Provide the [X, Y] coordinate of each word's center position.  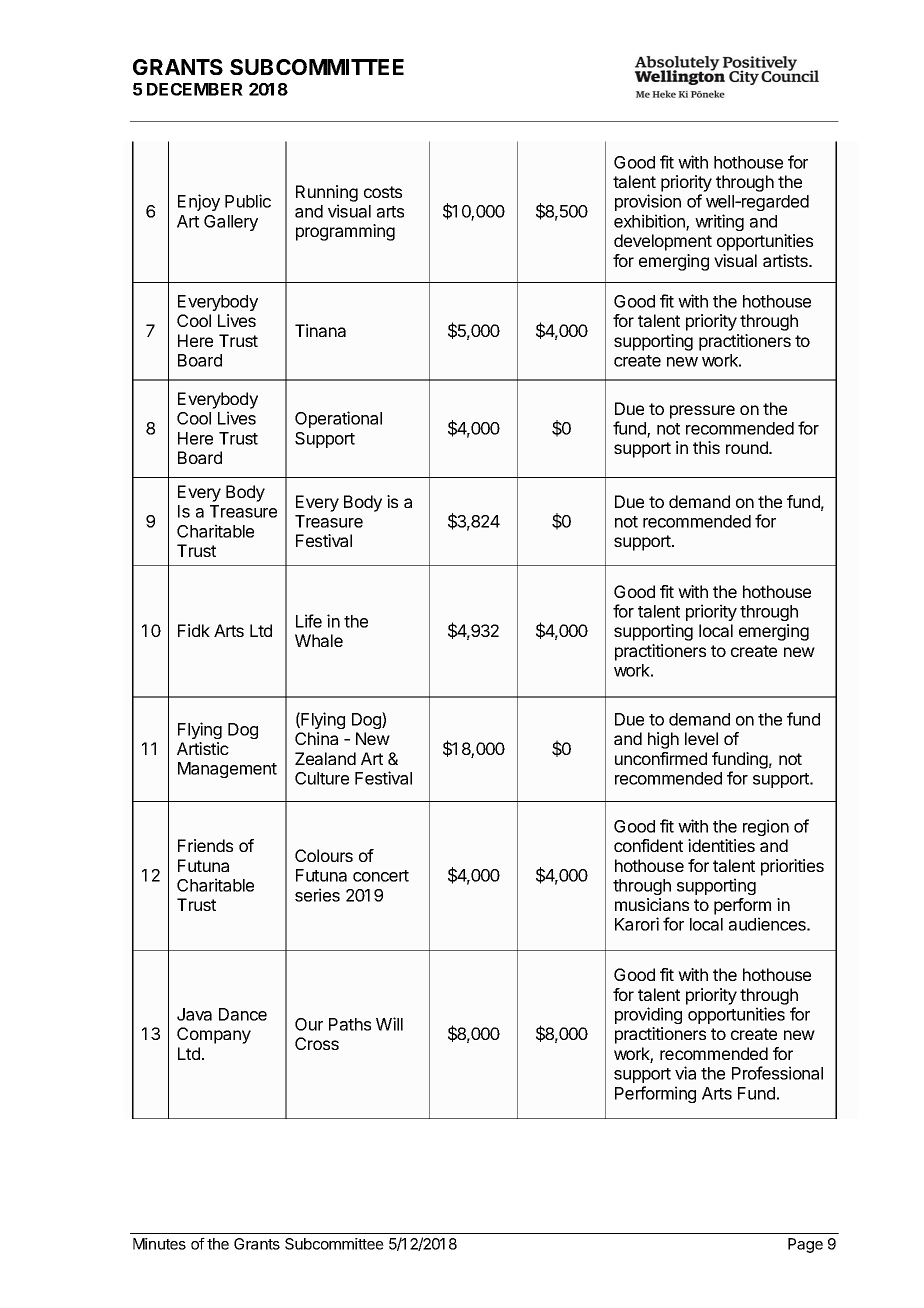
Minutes [159, 1244]
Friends [205, 845]
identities [721, 845]
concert [381, 876]
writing [719, 222]
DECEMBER [195, 89]
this [706, 447]
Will [389, 1024]
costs [383, 192]
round [748, 447]
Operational [338, 419]
